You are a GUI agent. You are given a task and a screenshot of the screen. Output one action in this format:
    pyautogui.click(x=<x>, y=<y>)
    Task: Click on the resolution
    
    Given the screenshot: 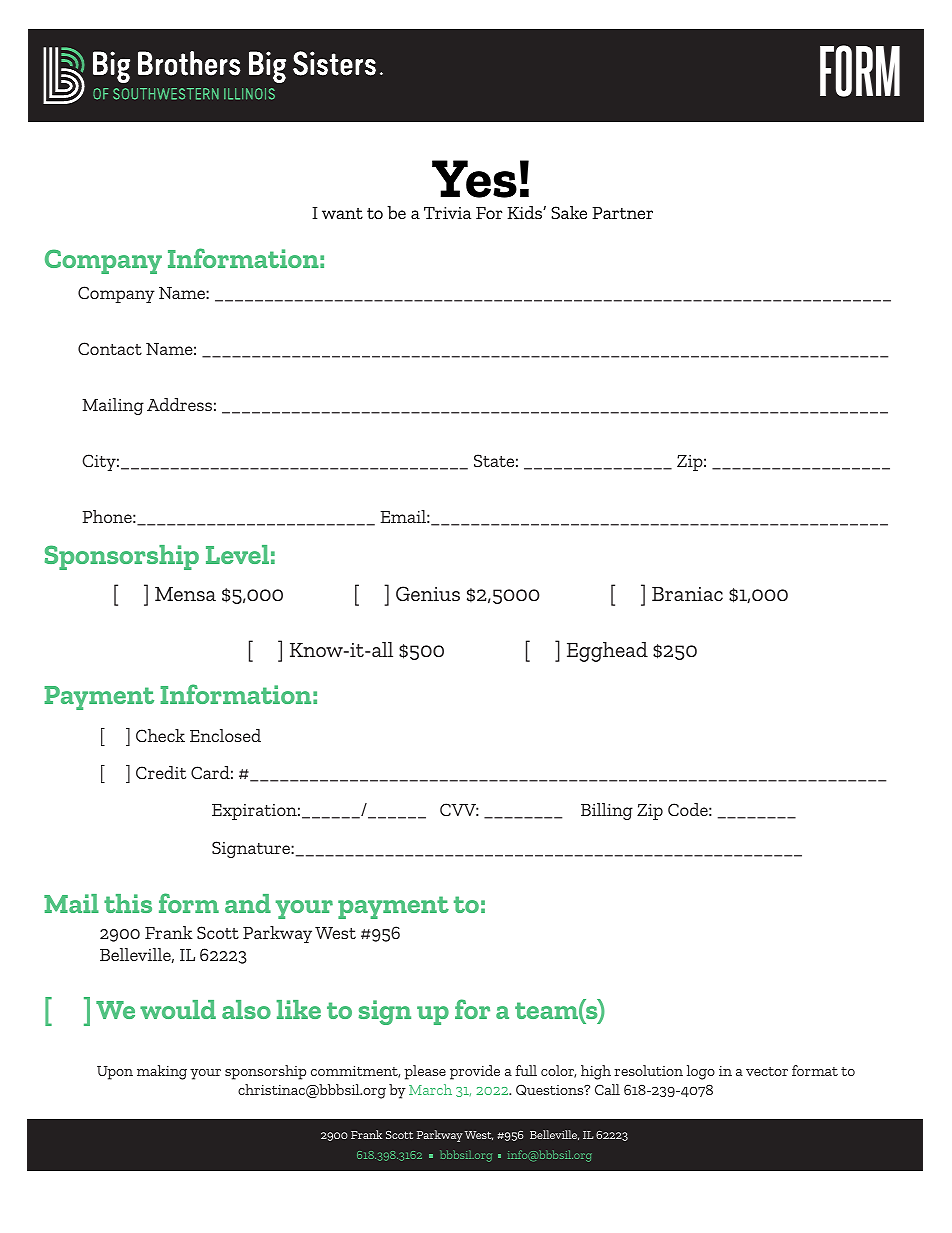 What is the action you would take?
    pyautogui.click(x=648, y=1070)
